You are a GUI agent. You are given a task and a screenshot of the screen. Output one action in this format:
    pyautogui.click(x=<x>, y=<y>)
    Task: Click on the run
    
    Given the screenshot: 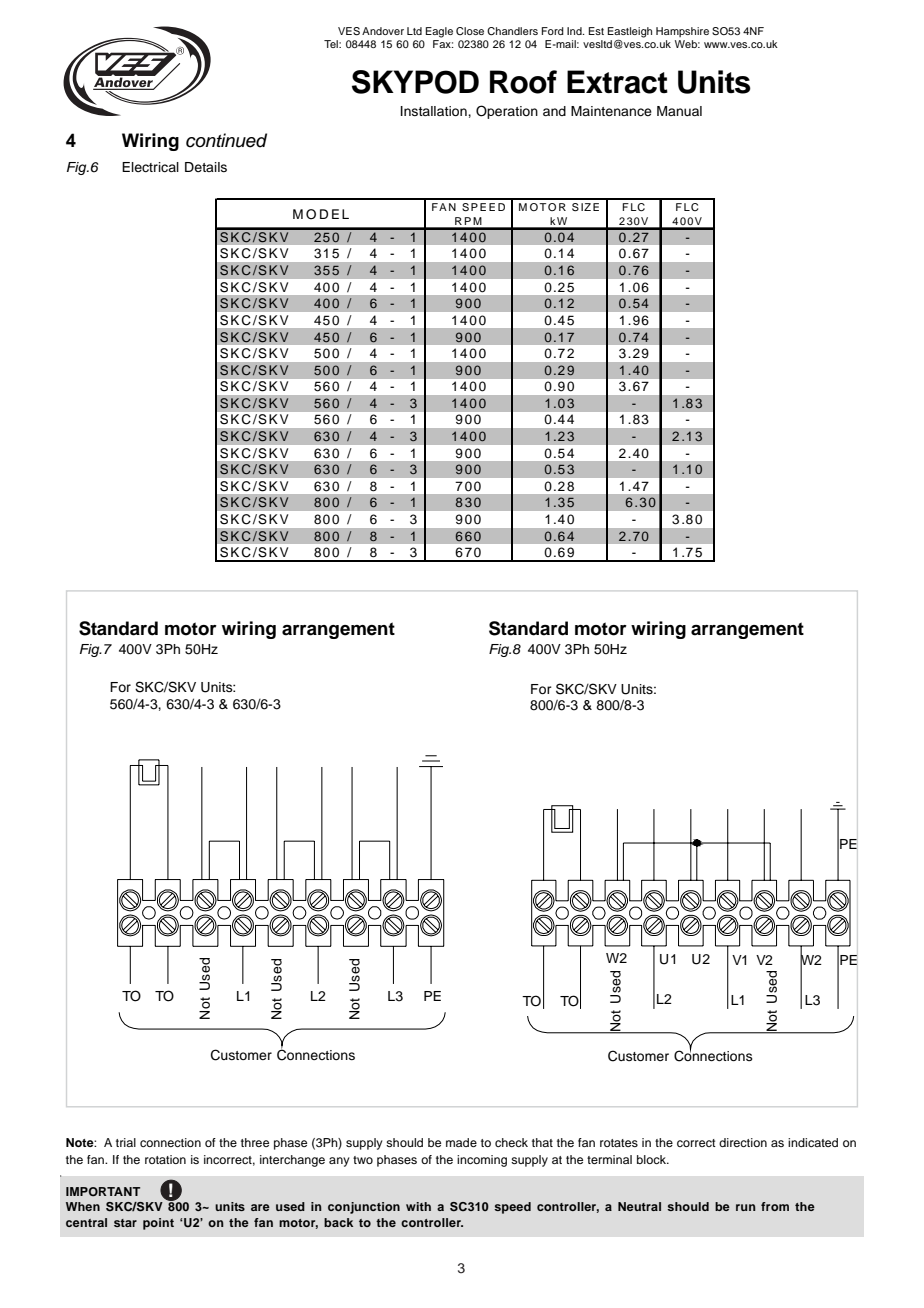 What is the action you would take?
    pyautogui.click(x=746, y=1207)
